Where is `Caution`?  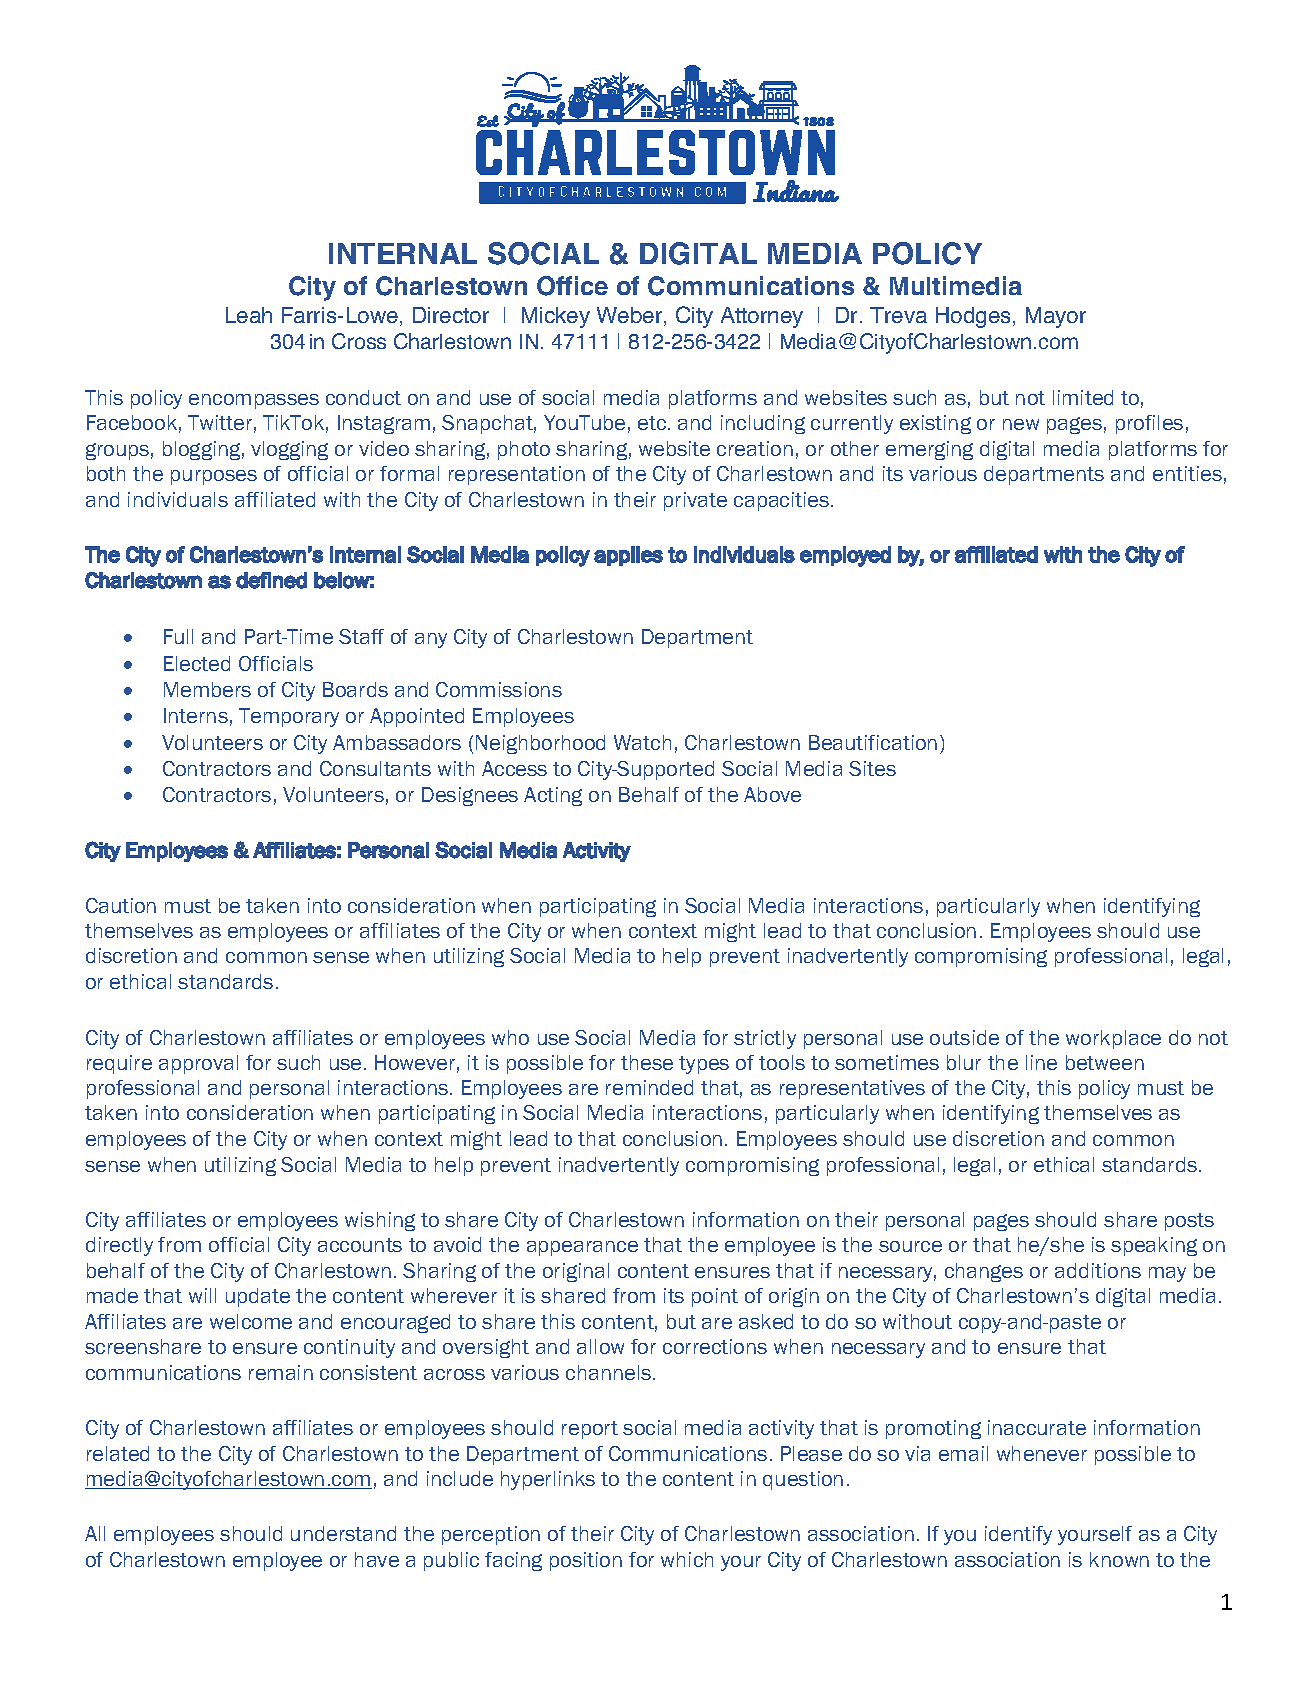
Caution is located at coordinates (121, 905).
